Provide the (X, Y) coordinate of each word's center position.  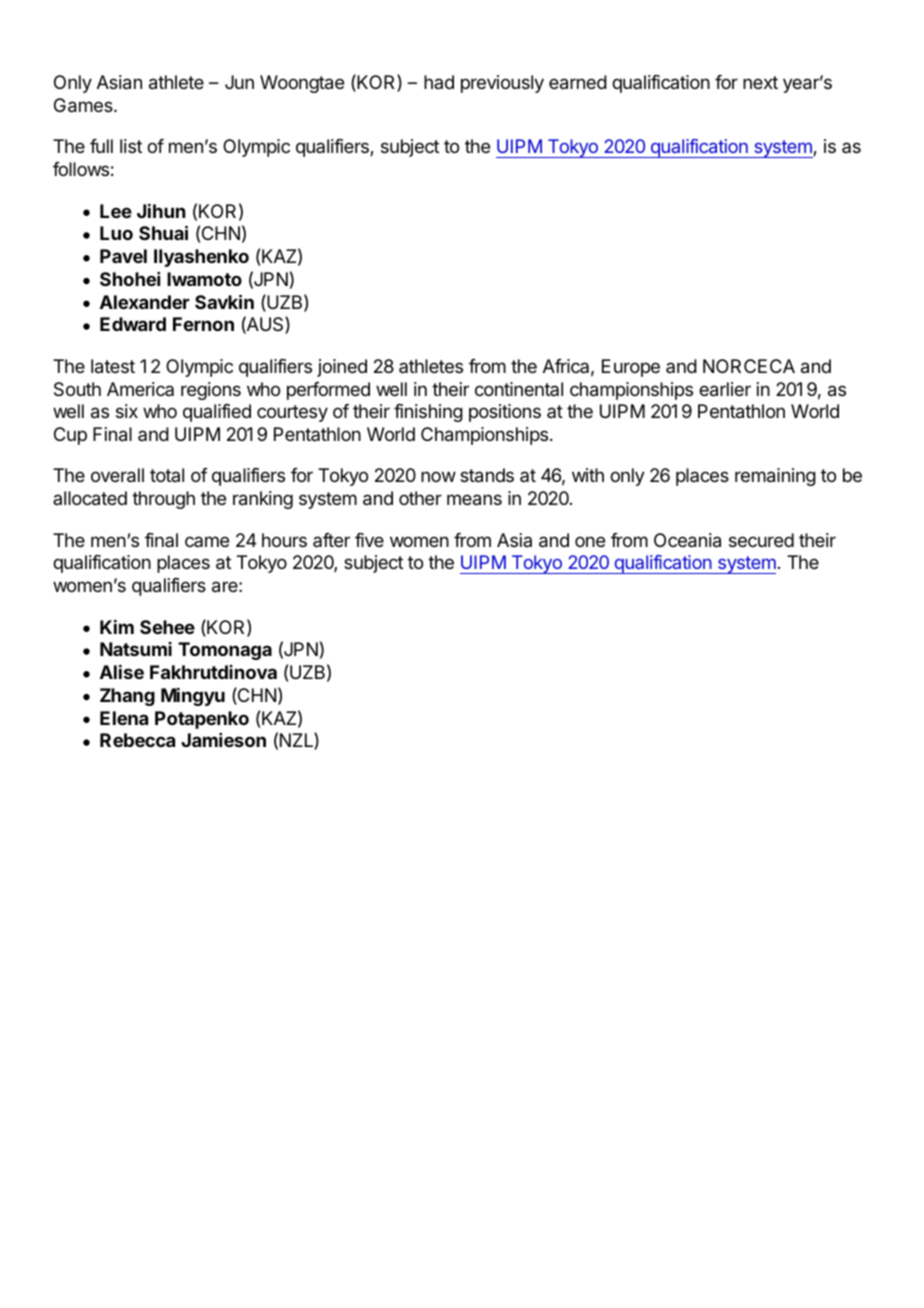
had (439, 82)
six (127, 411)
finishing (428, 413)
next (760, 82)
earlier (725, 389)
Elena (124, 718)
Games (84, 105)
